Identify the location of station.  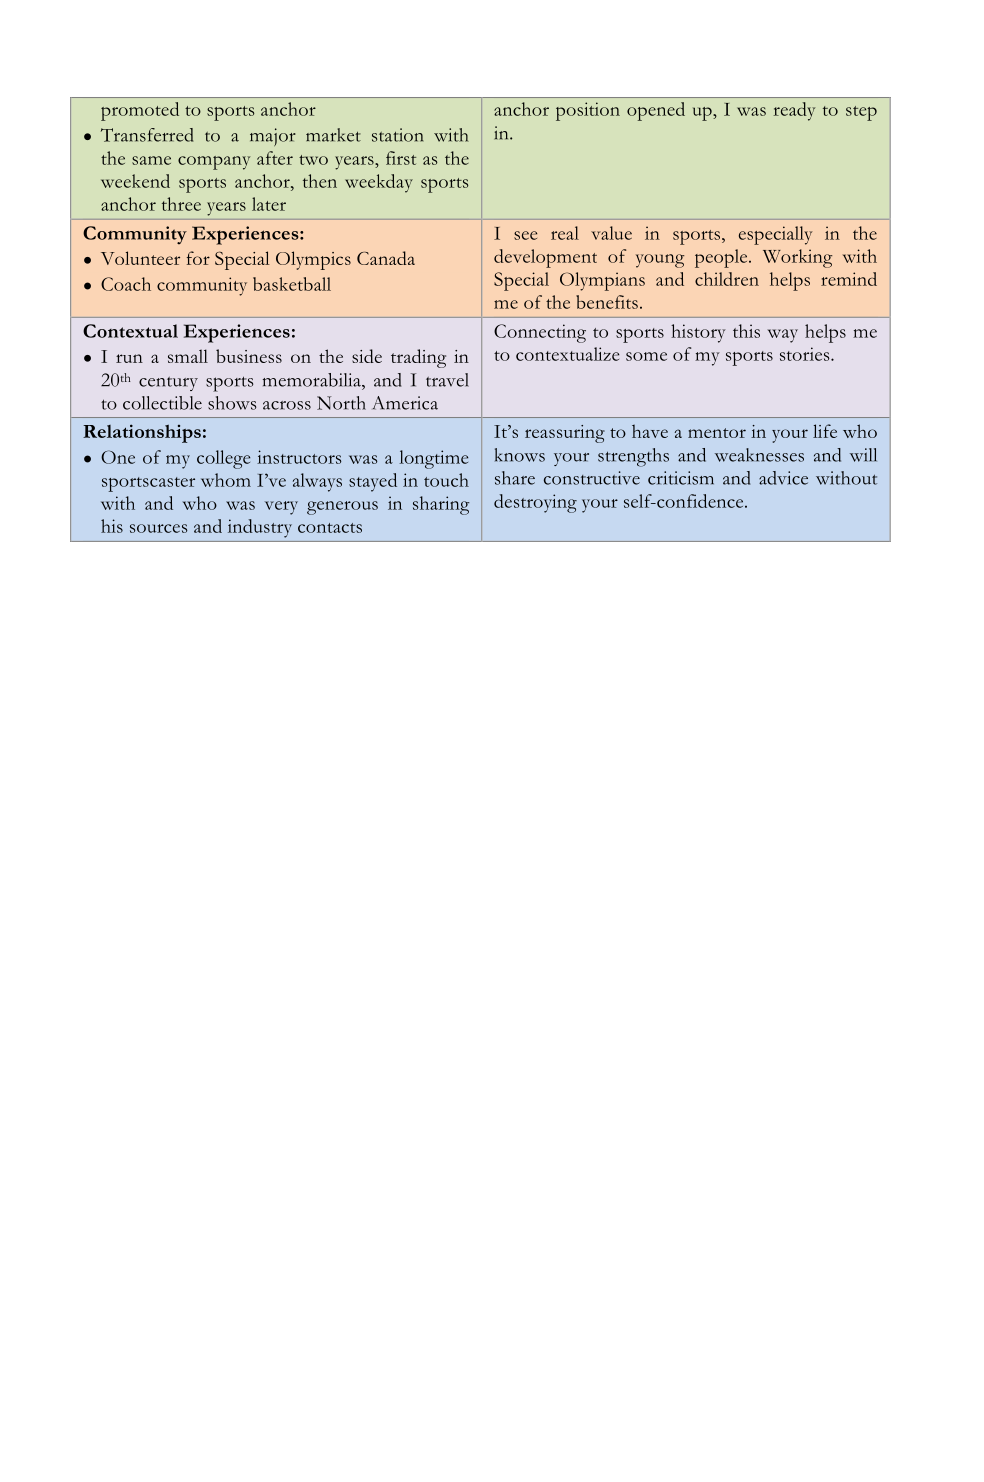
(397, 135).
